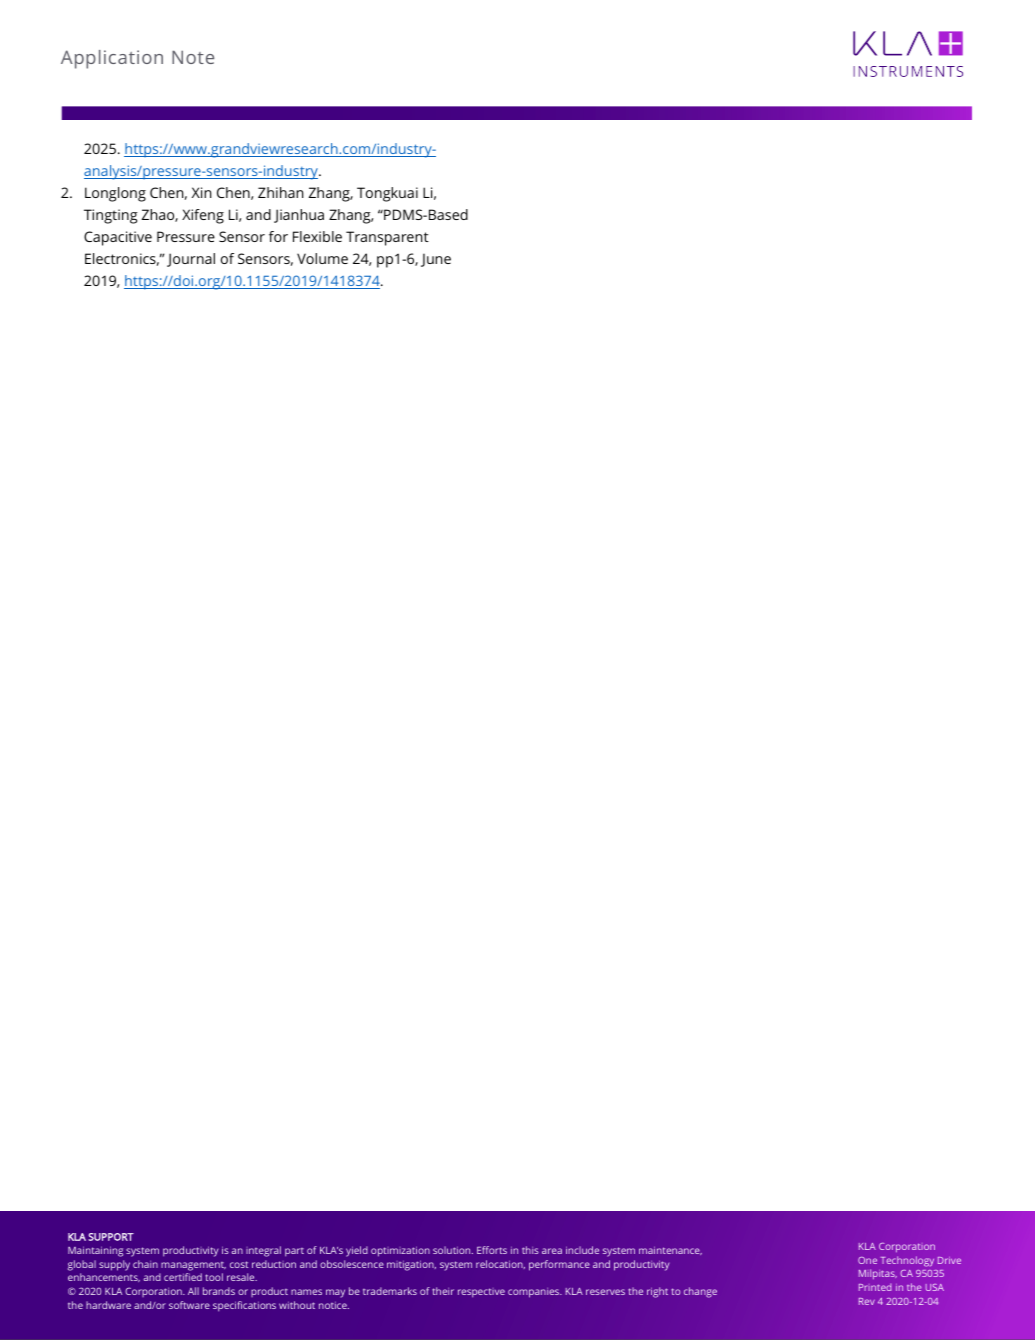 Image resolution: width=1035 pixels, height=1340 pixels. Describe the element at coordinates (387, 238) in the screenshot. I see `Transparent` at that location.
